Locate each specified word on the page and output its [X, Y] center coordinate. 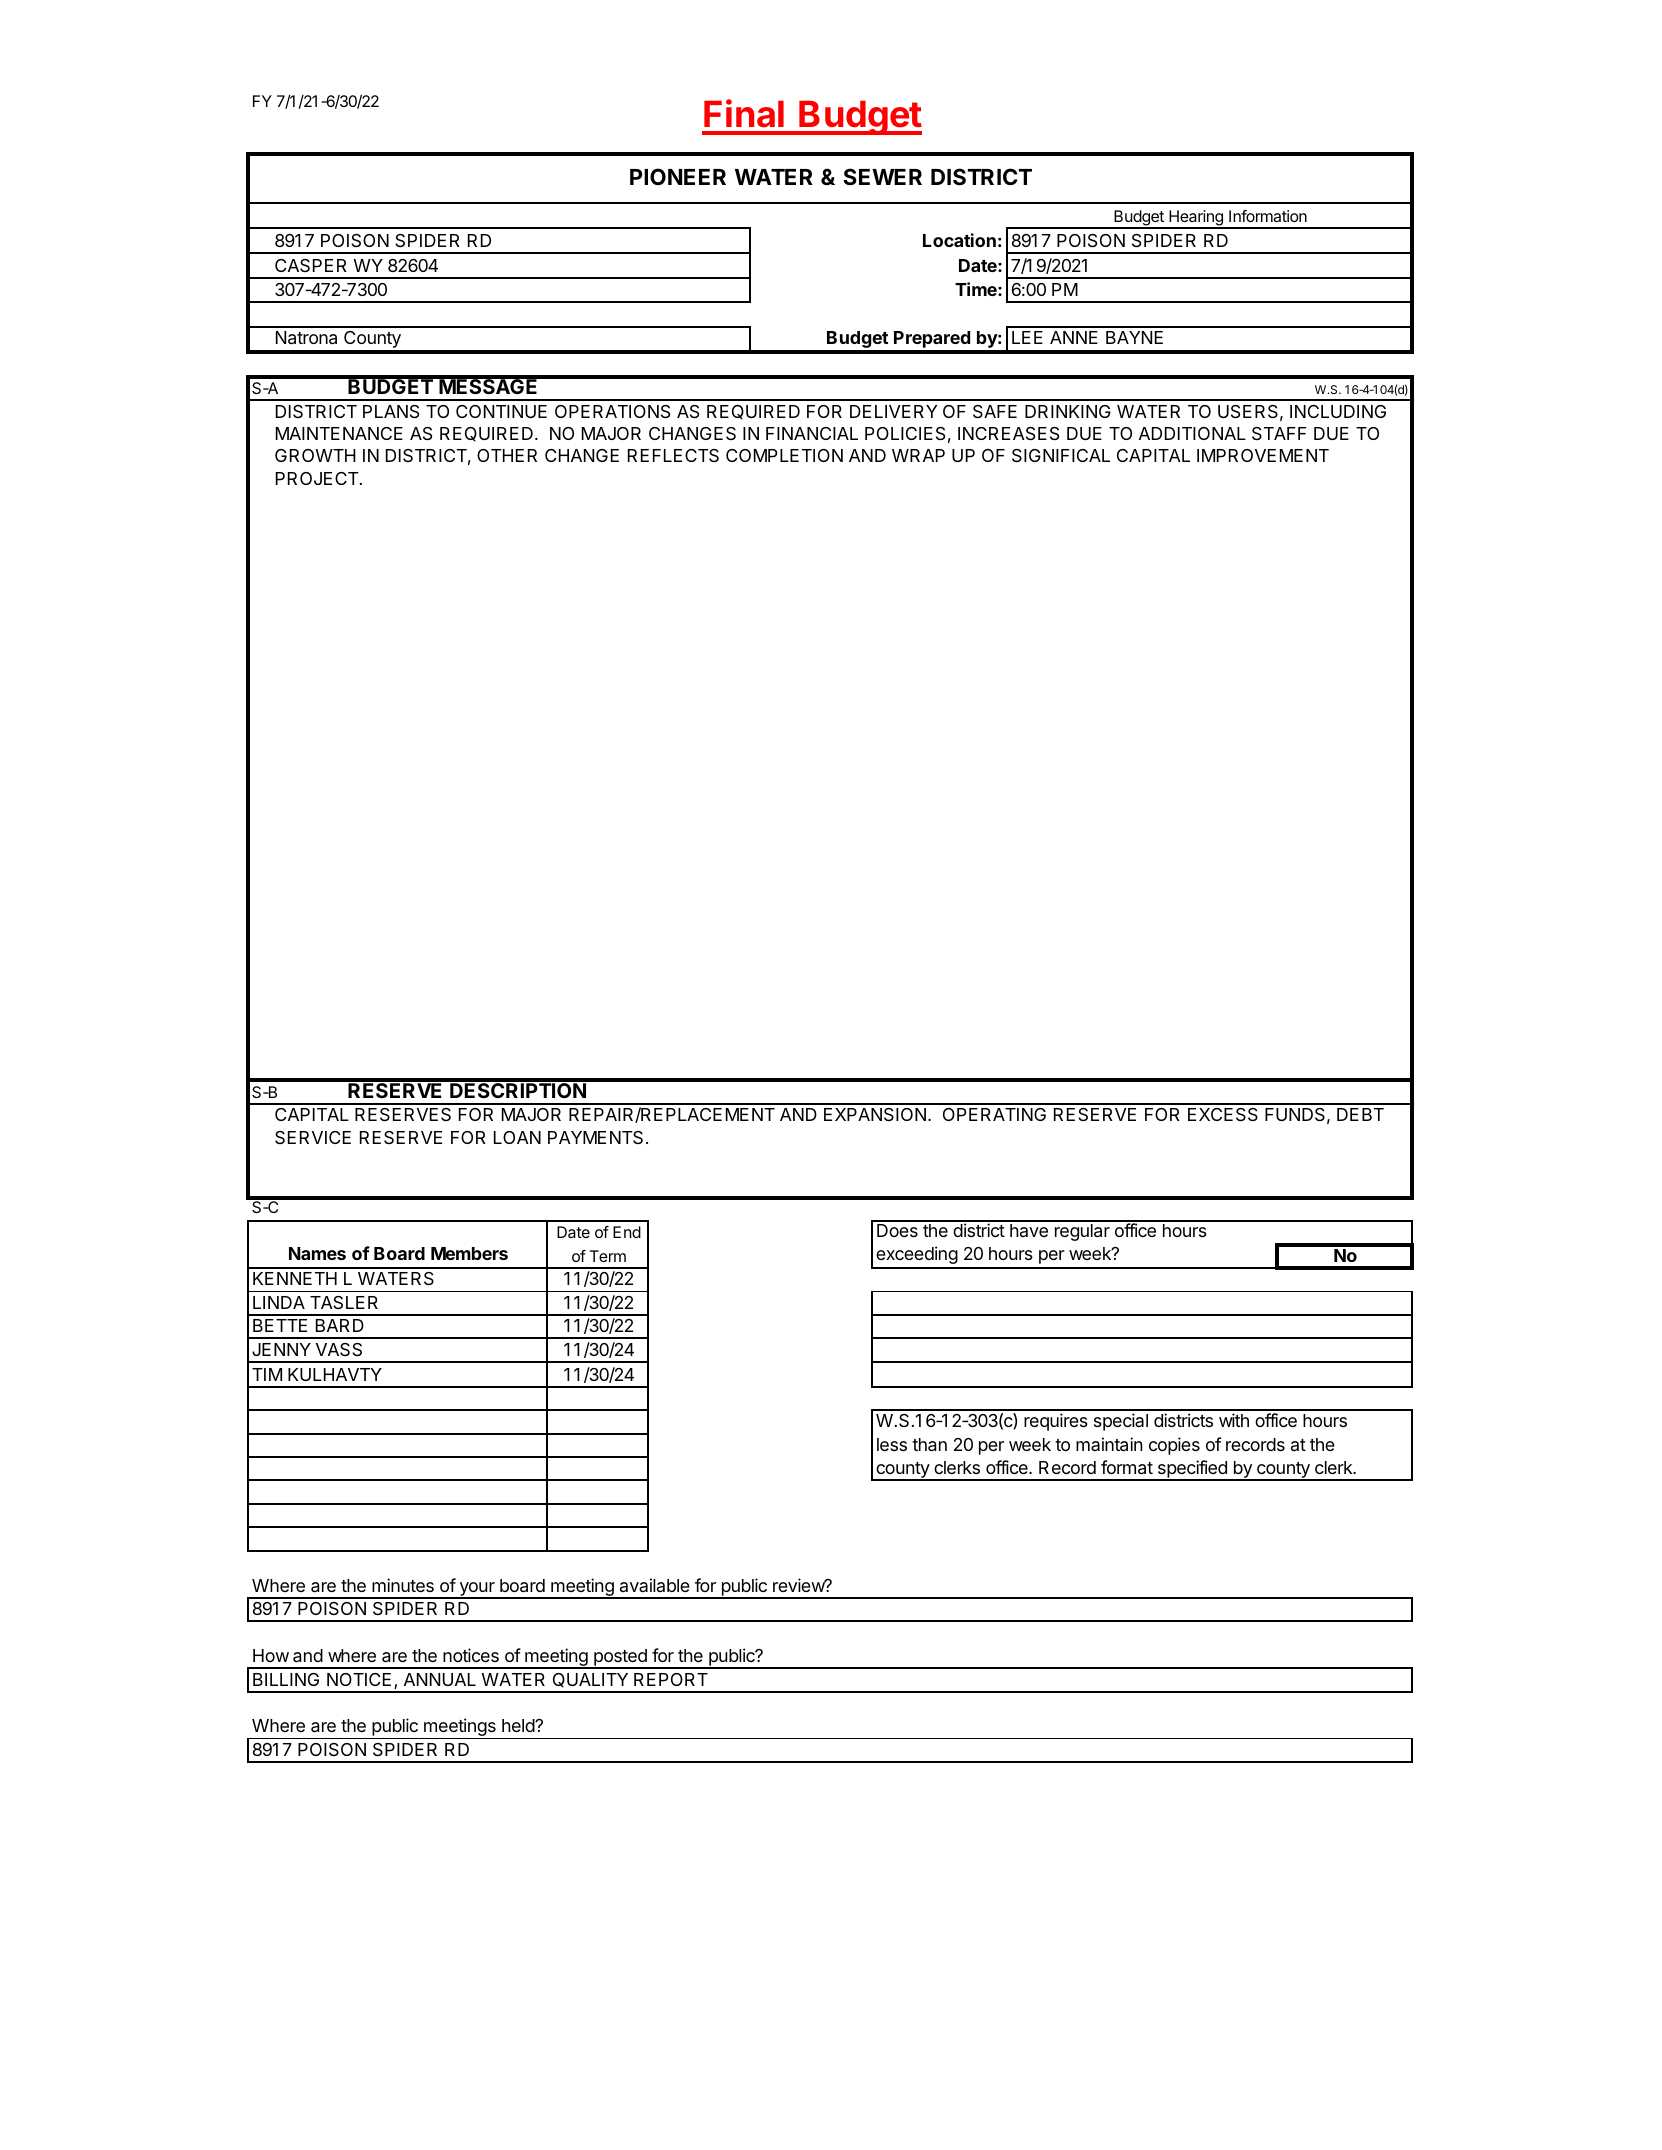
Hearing [1196, 219]
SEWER [882, 176]
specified [1192, 1470]
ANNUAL [440, 1679]
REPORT [671, 1679]
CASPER [311, 265]
